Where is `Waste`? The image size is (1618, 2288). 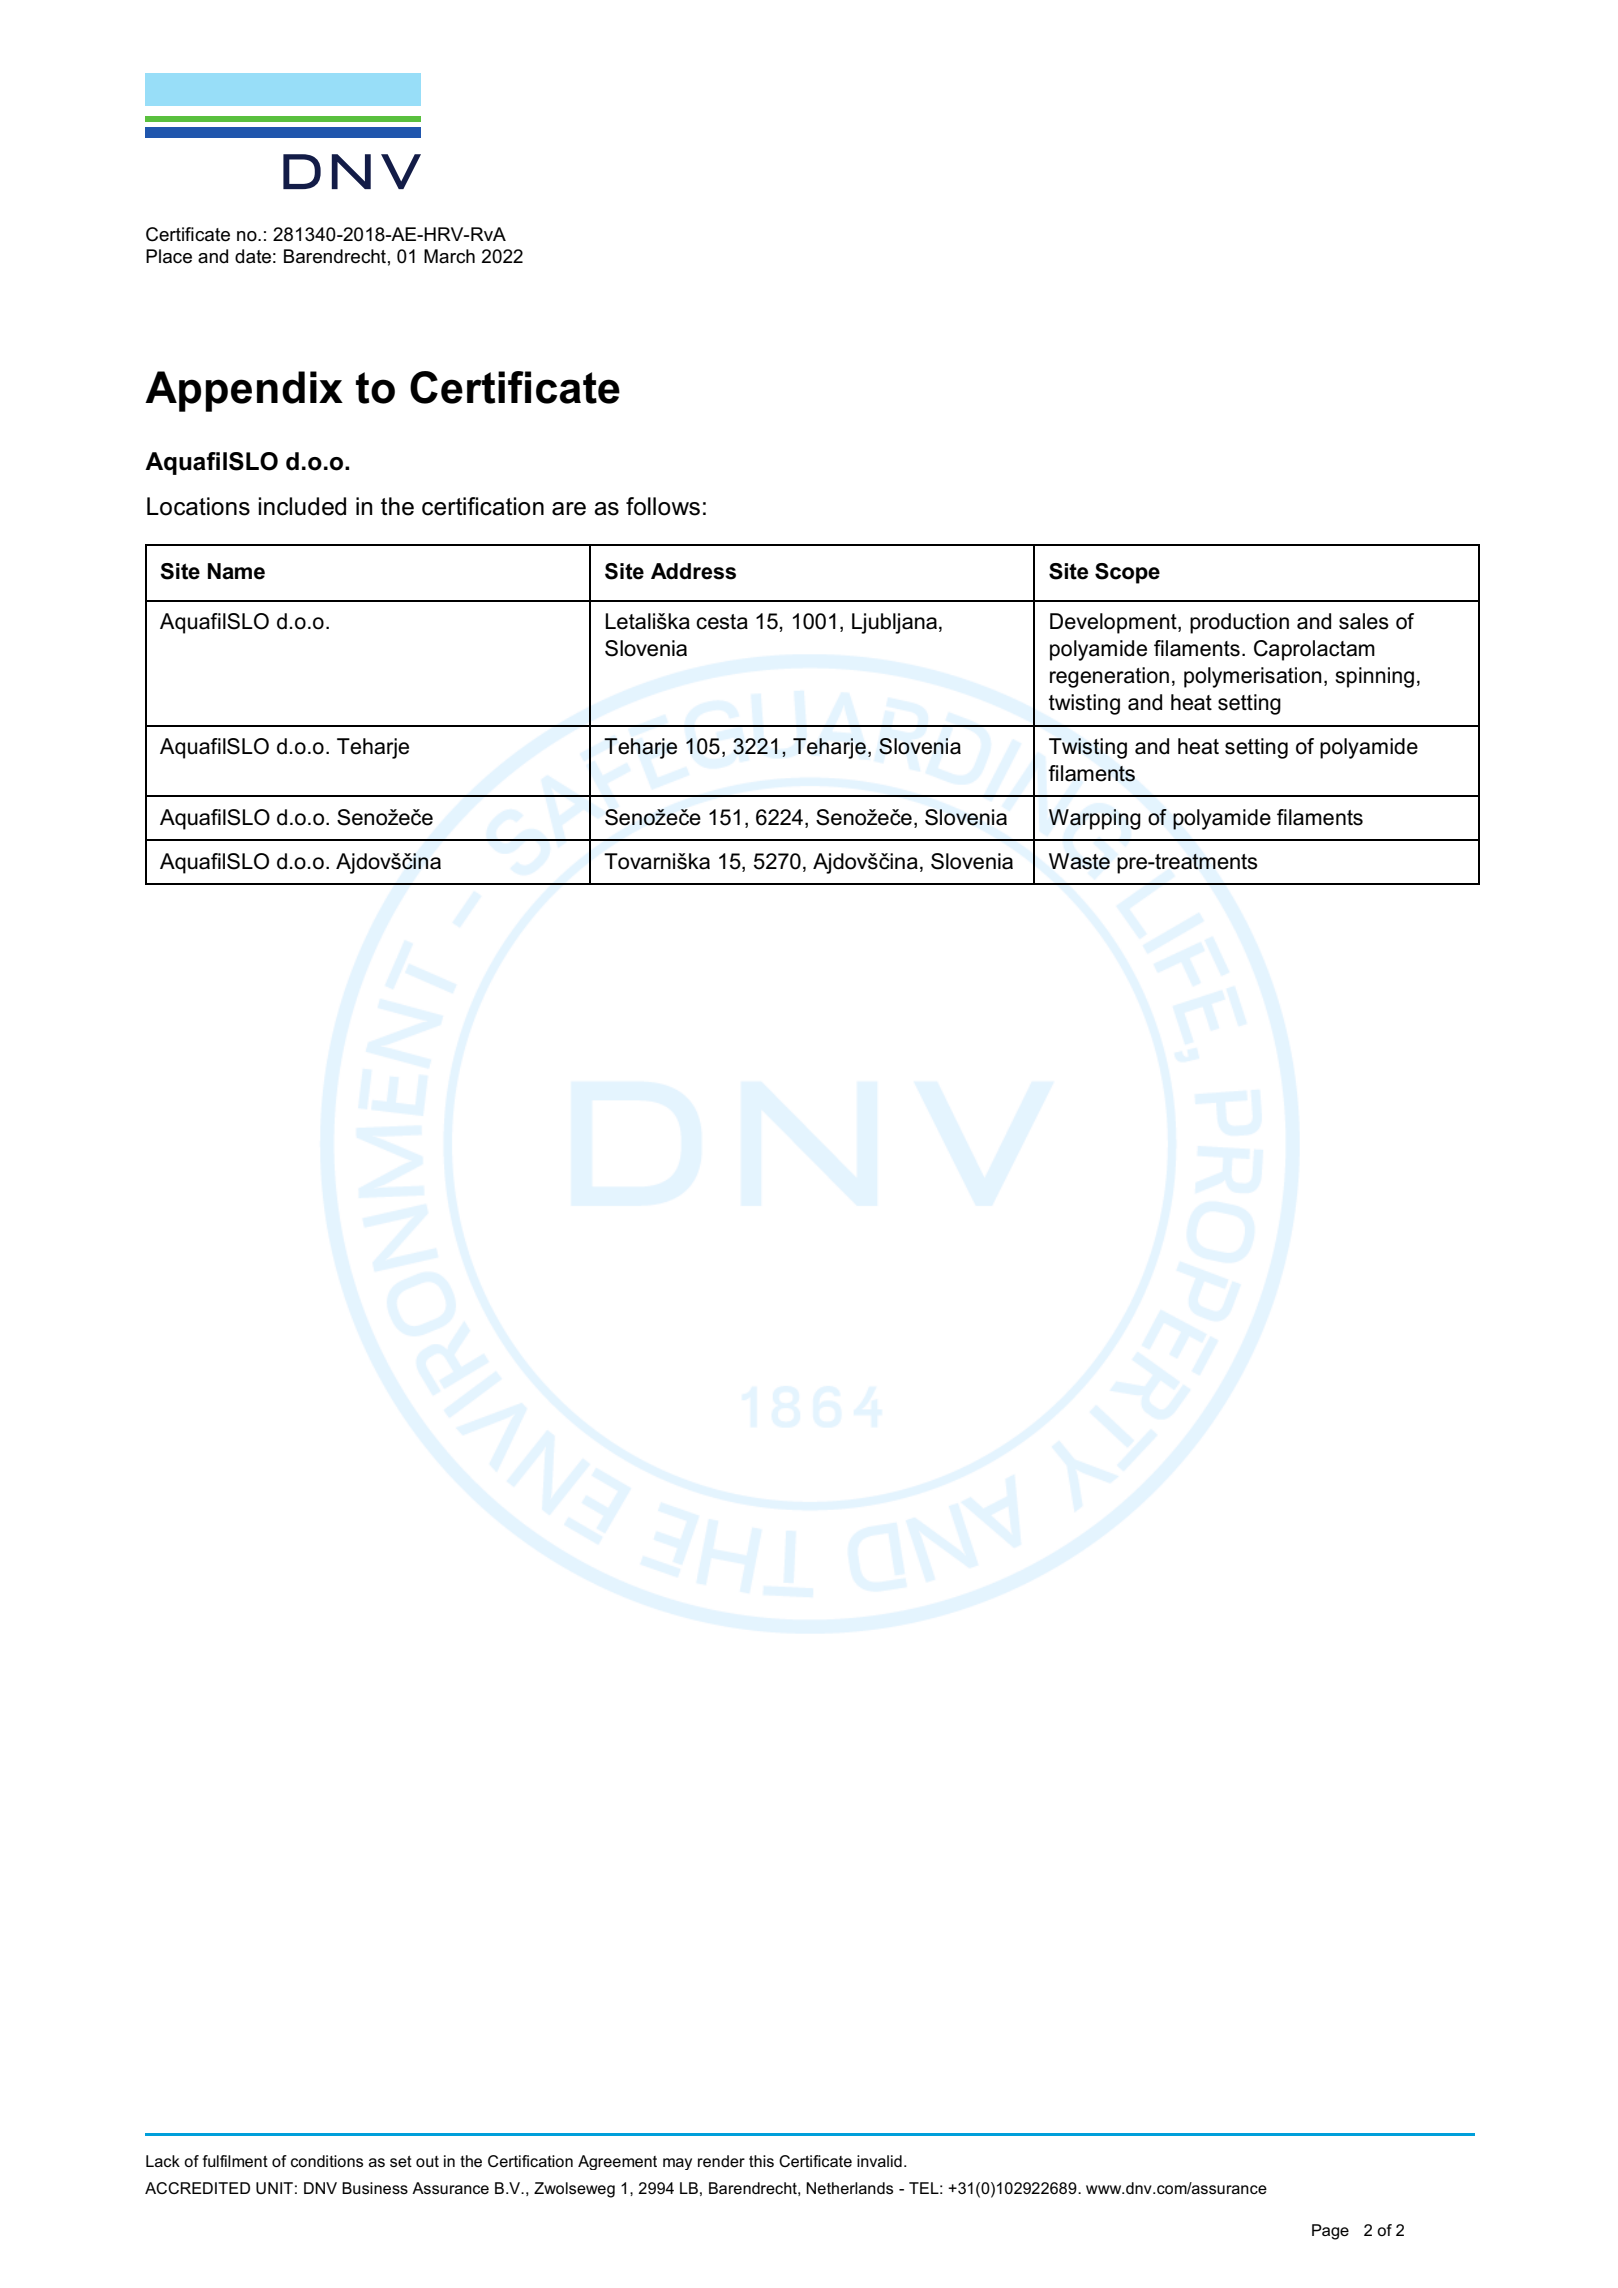
Waste is located at coordinates (1079, 861).
